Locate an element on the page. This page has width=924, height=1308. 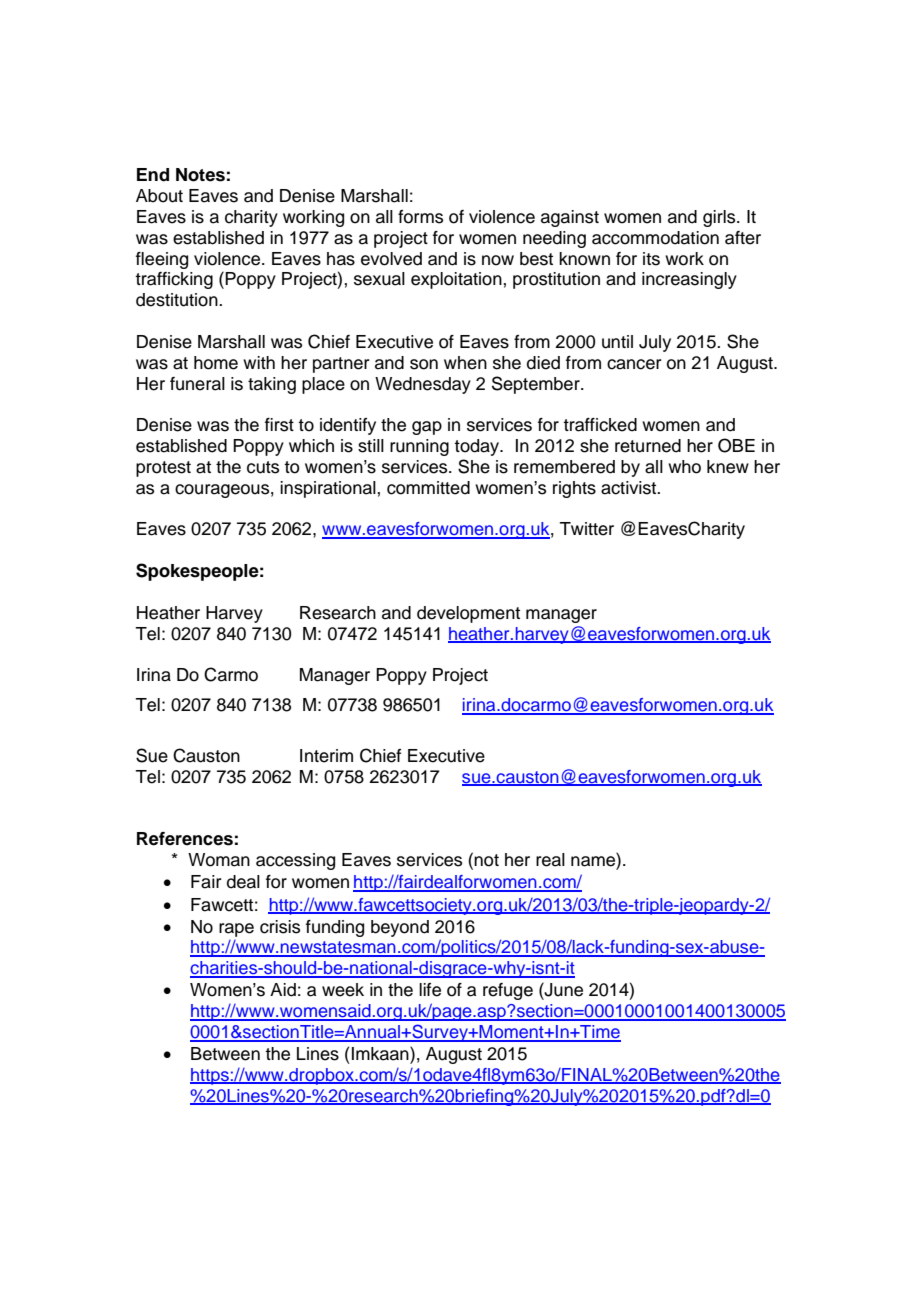
real is located at coordinates (550, 860).
